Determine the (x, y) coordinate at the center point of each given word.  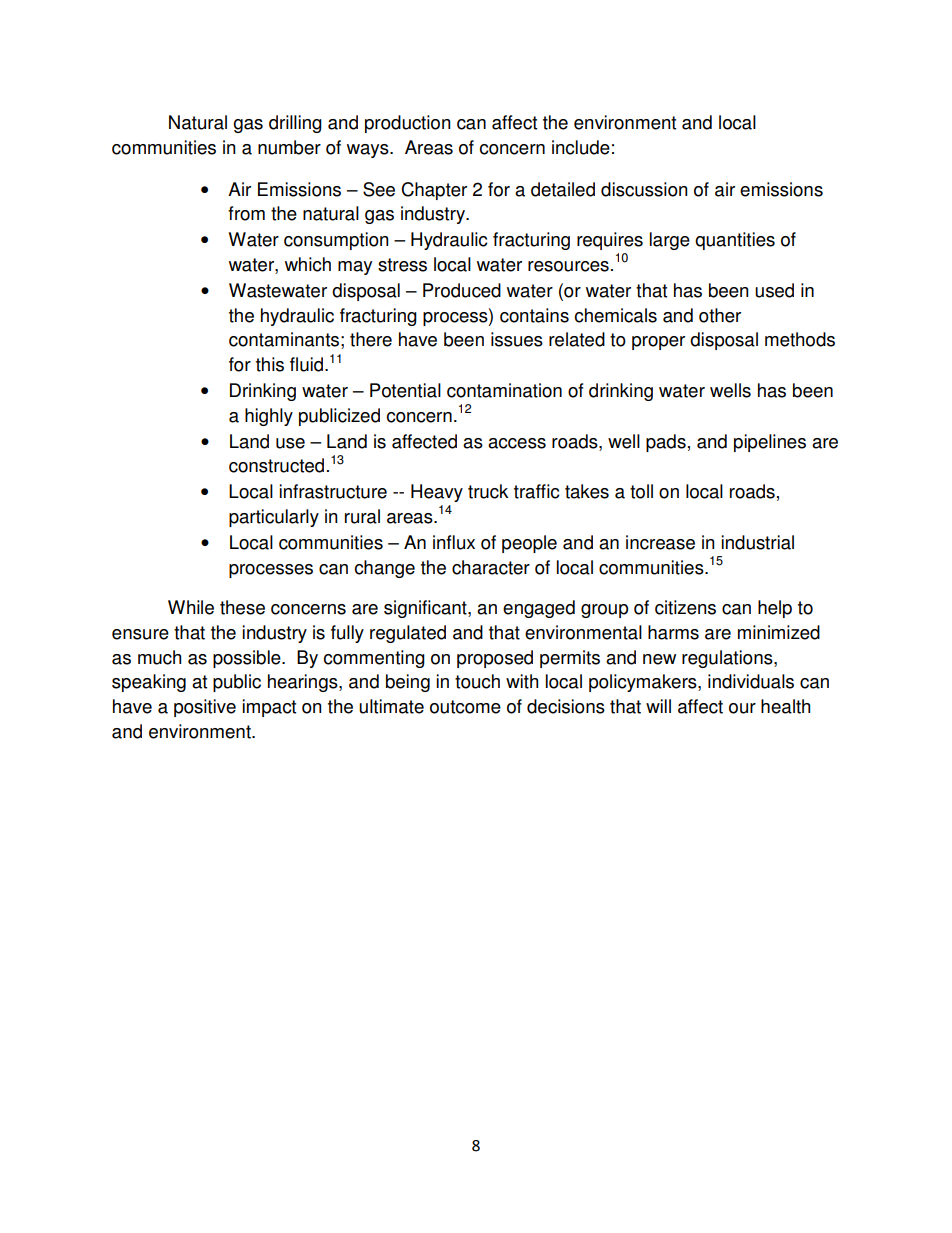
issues (517, 339)
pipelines (770, 443)
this (270, 364)
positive (205, 708)
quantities (735, 241)
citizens (685, 607)
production (408, 124)
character (491, 567)
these (242, 607)
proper (658, 343)
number (289, 147)
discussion (644, 189)
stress (402, 265)
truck (488, 491)
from (246, 213)
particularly (274, 518)
